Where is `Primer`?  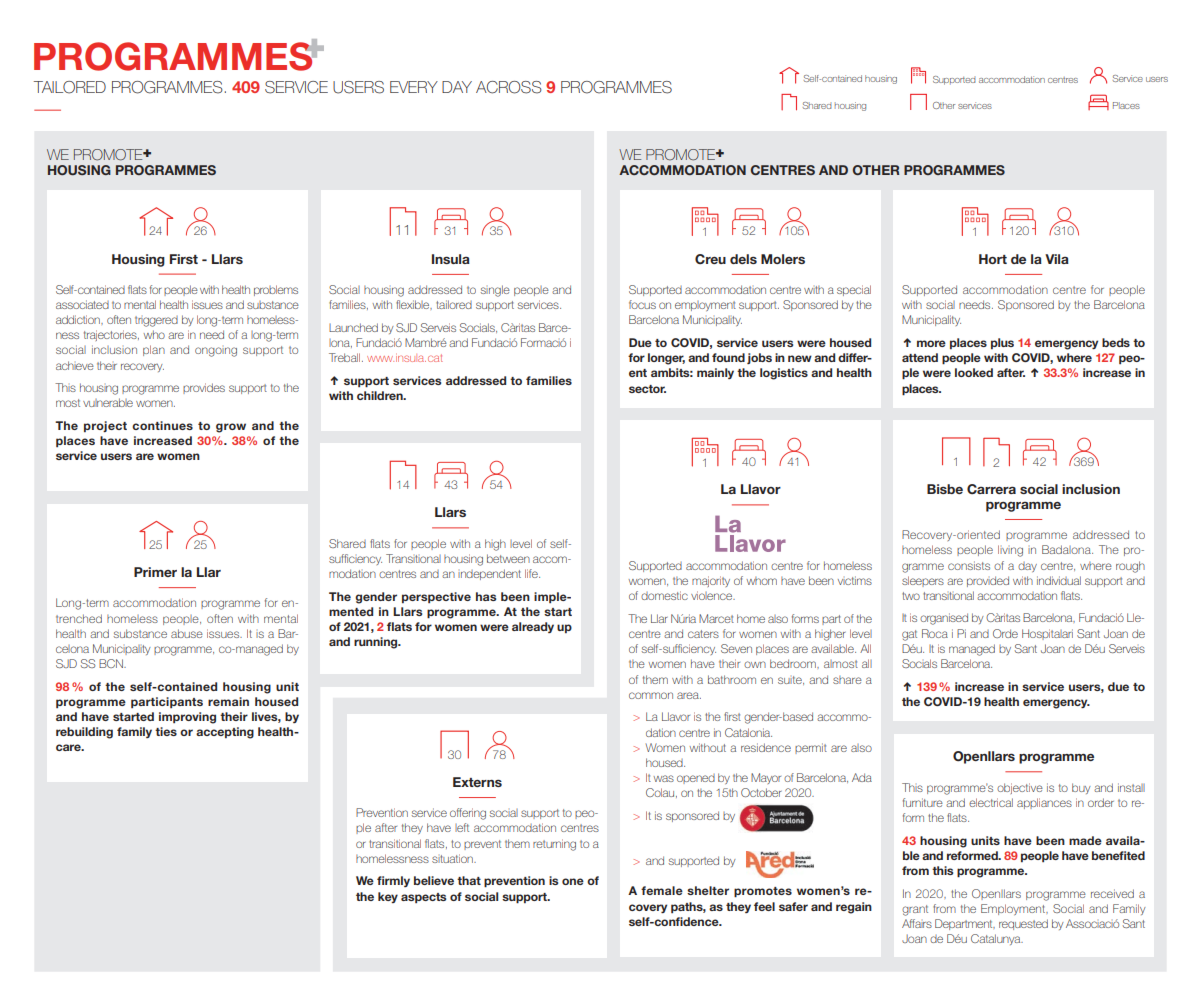 Primer is located at coordinates (155, 572).
